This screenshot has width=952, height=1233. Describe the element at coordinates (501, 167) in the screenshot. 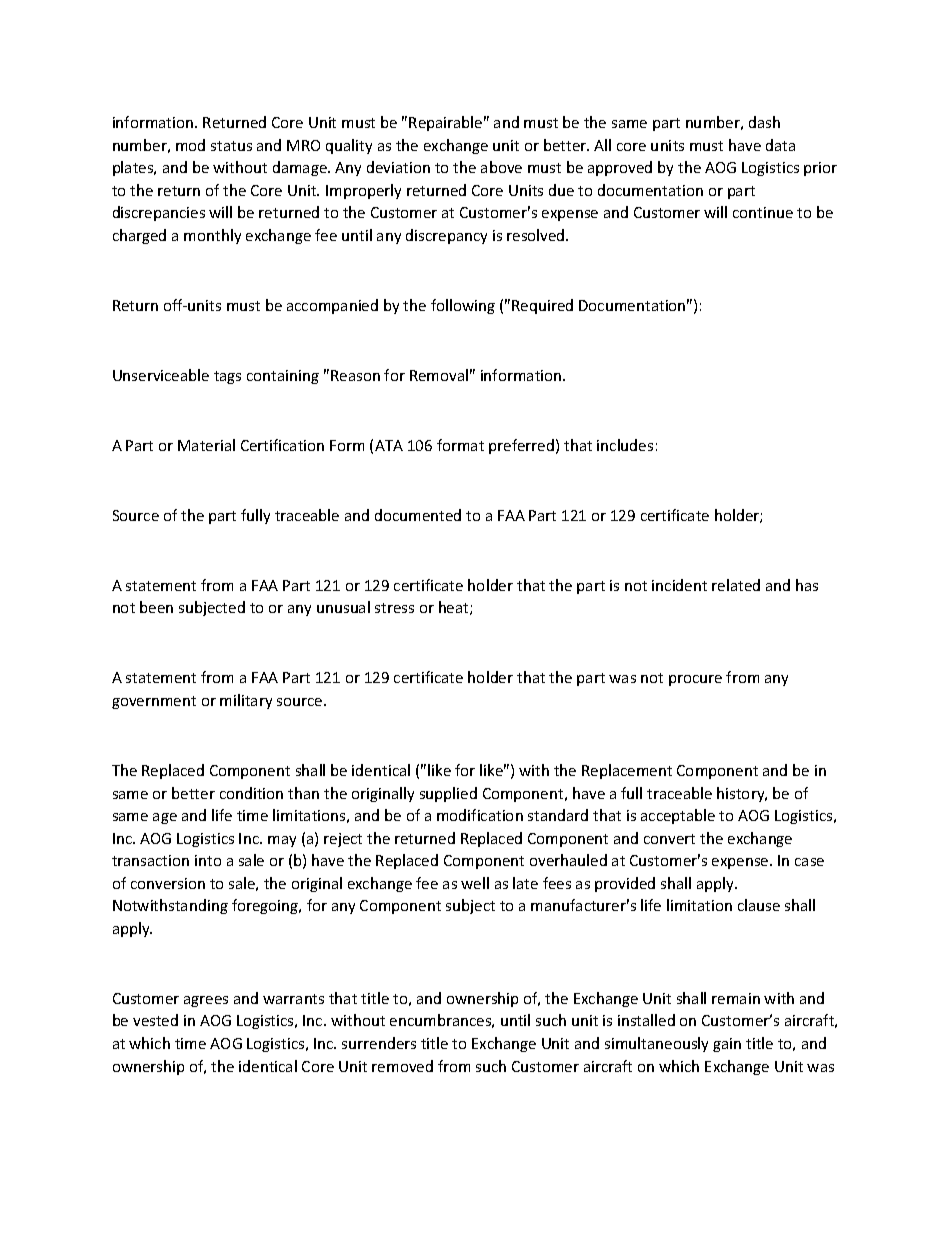

I see `above` at that location.
